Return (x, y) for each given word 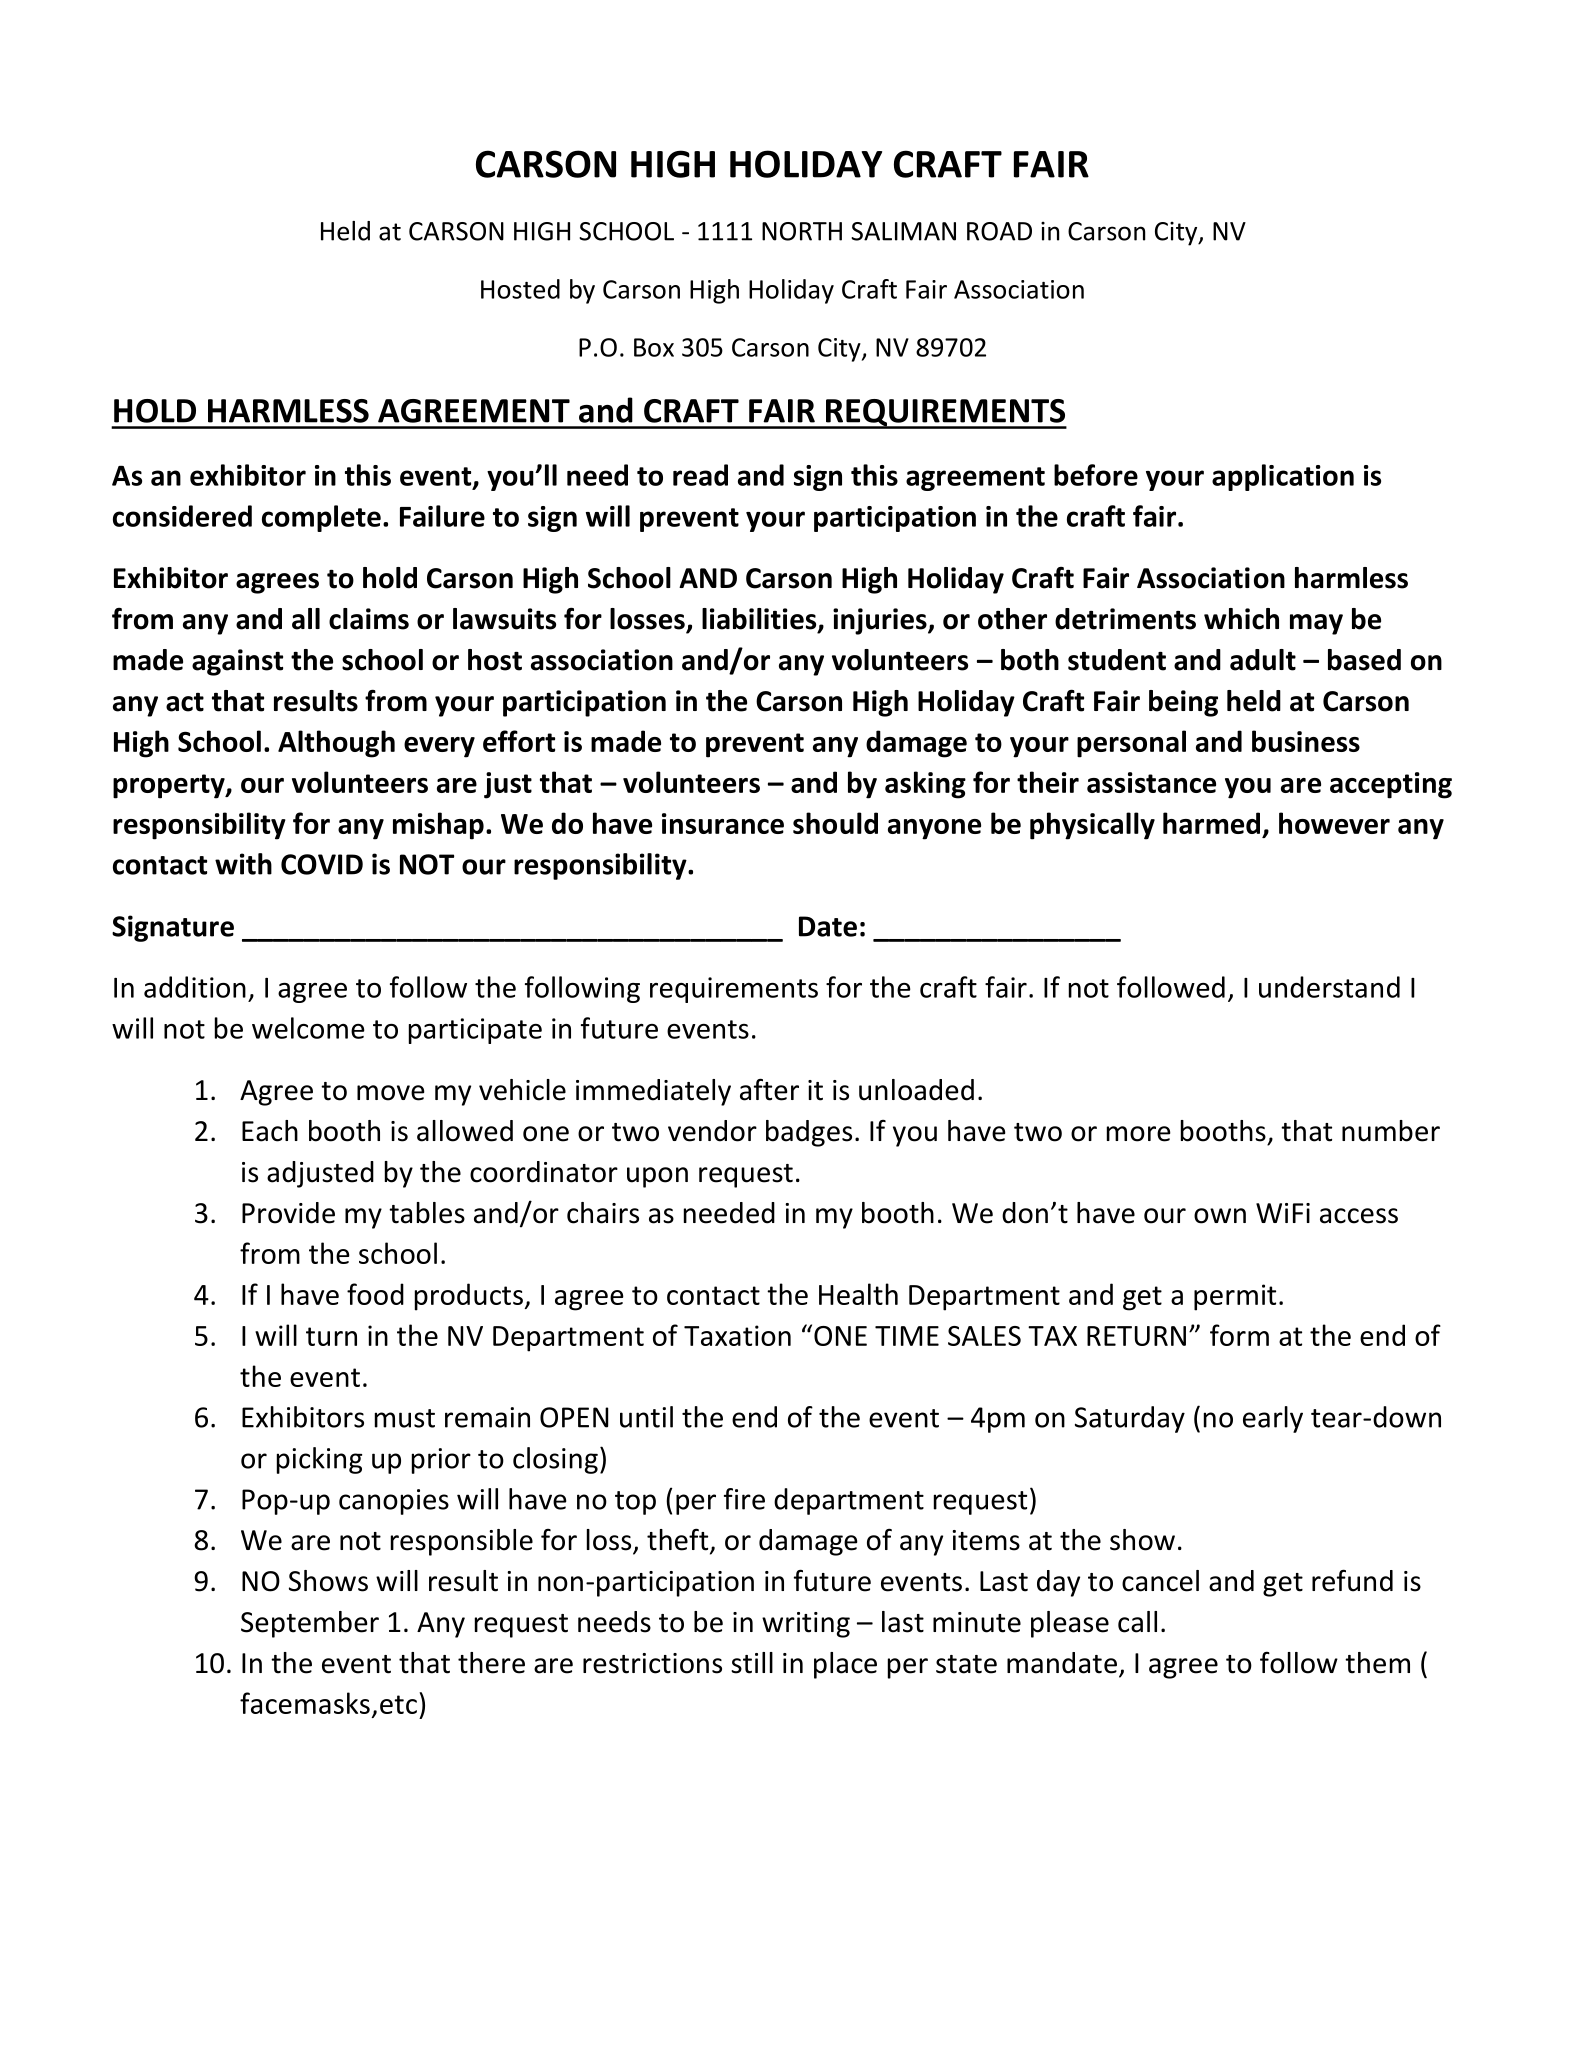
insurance (723, 823)
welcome (308, 1028)
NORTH (802, 231)
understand (1329, 987)
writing (806, 1625)
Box (654, 347)
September (310, 1624)
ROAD (999, 231)
